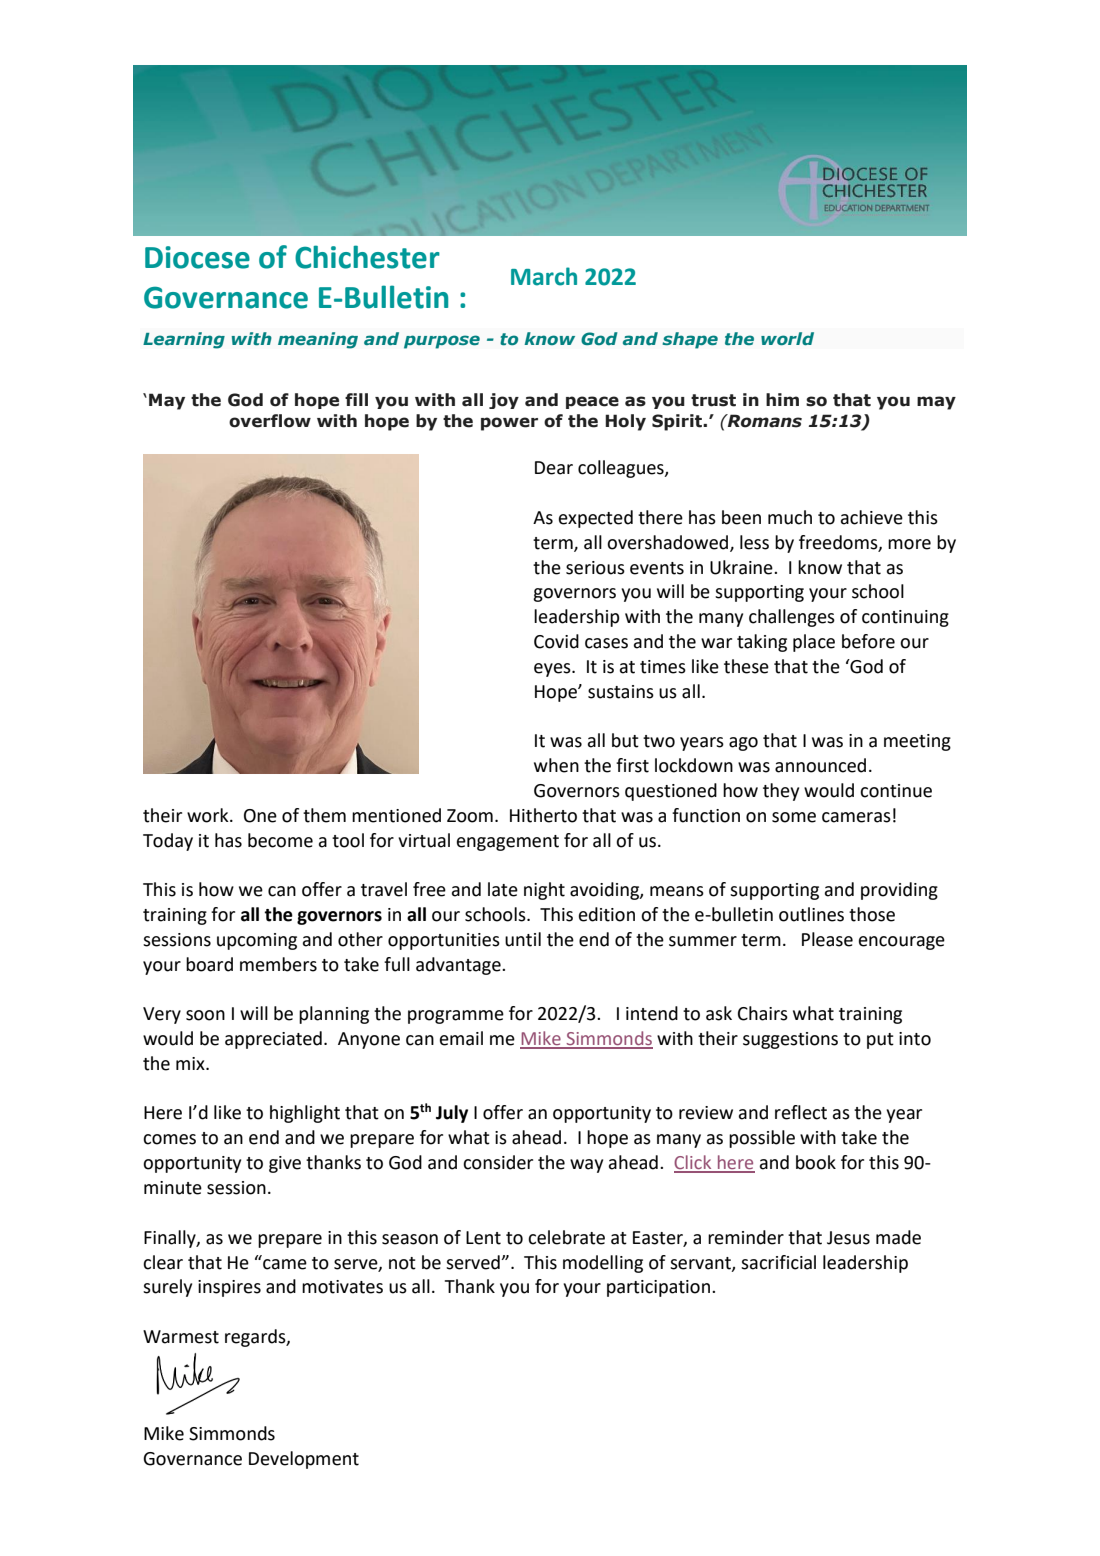 The height and width of the document is (1556, 1100). I want to click on Diocese, so click(197, 257).
